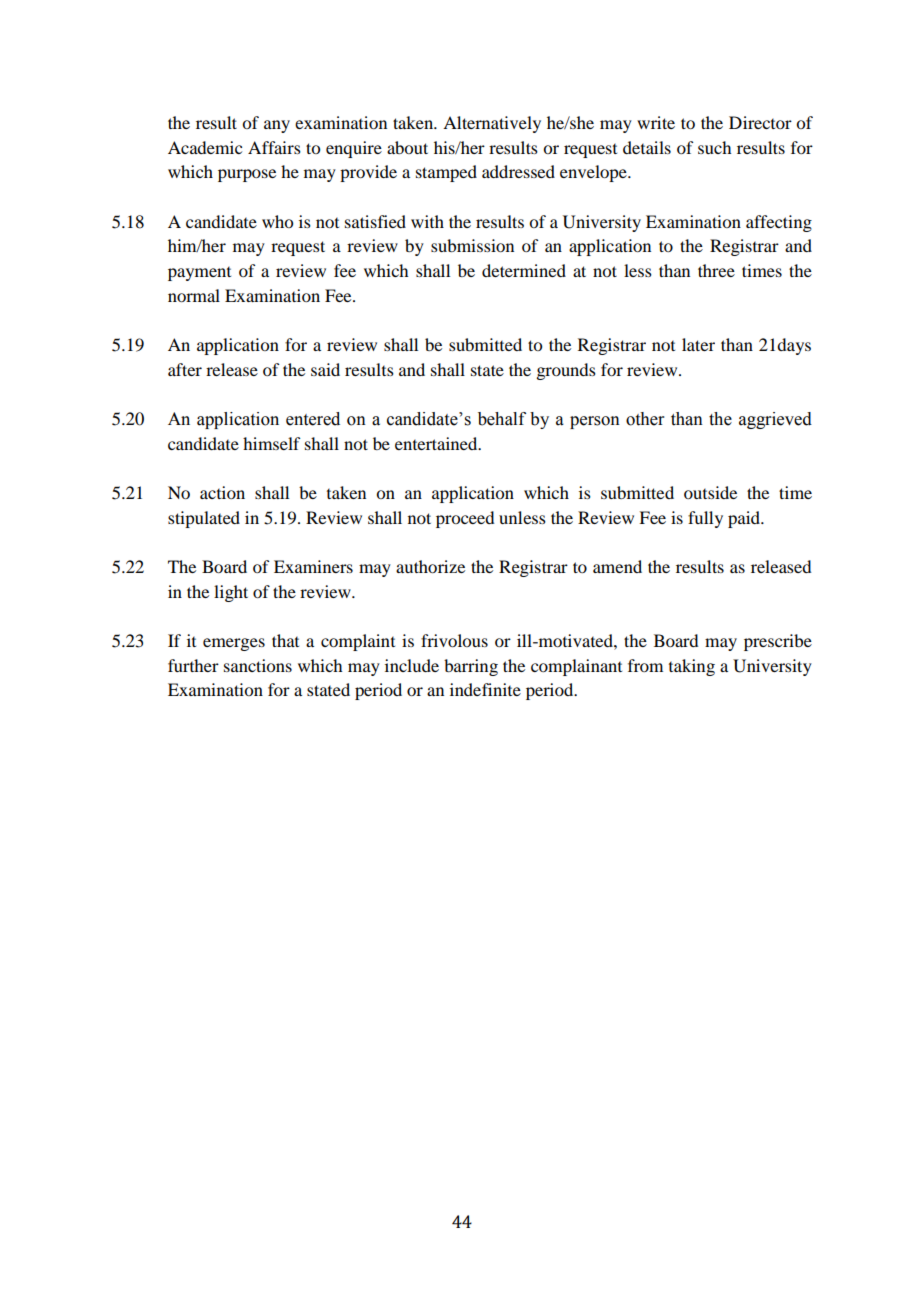 The width and height of the document is (924, 1309). What do you see at coordinates (716, 270) in the document?
I see `three` at bounding box center [716, 270].
